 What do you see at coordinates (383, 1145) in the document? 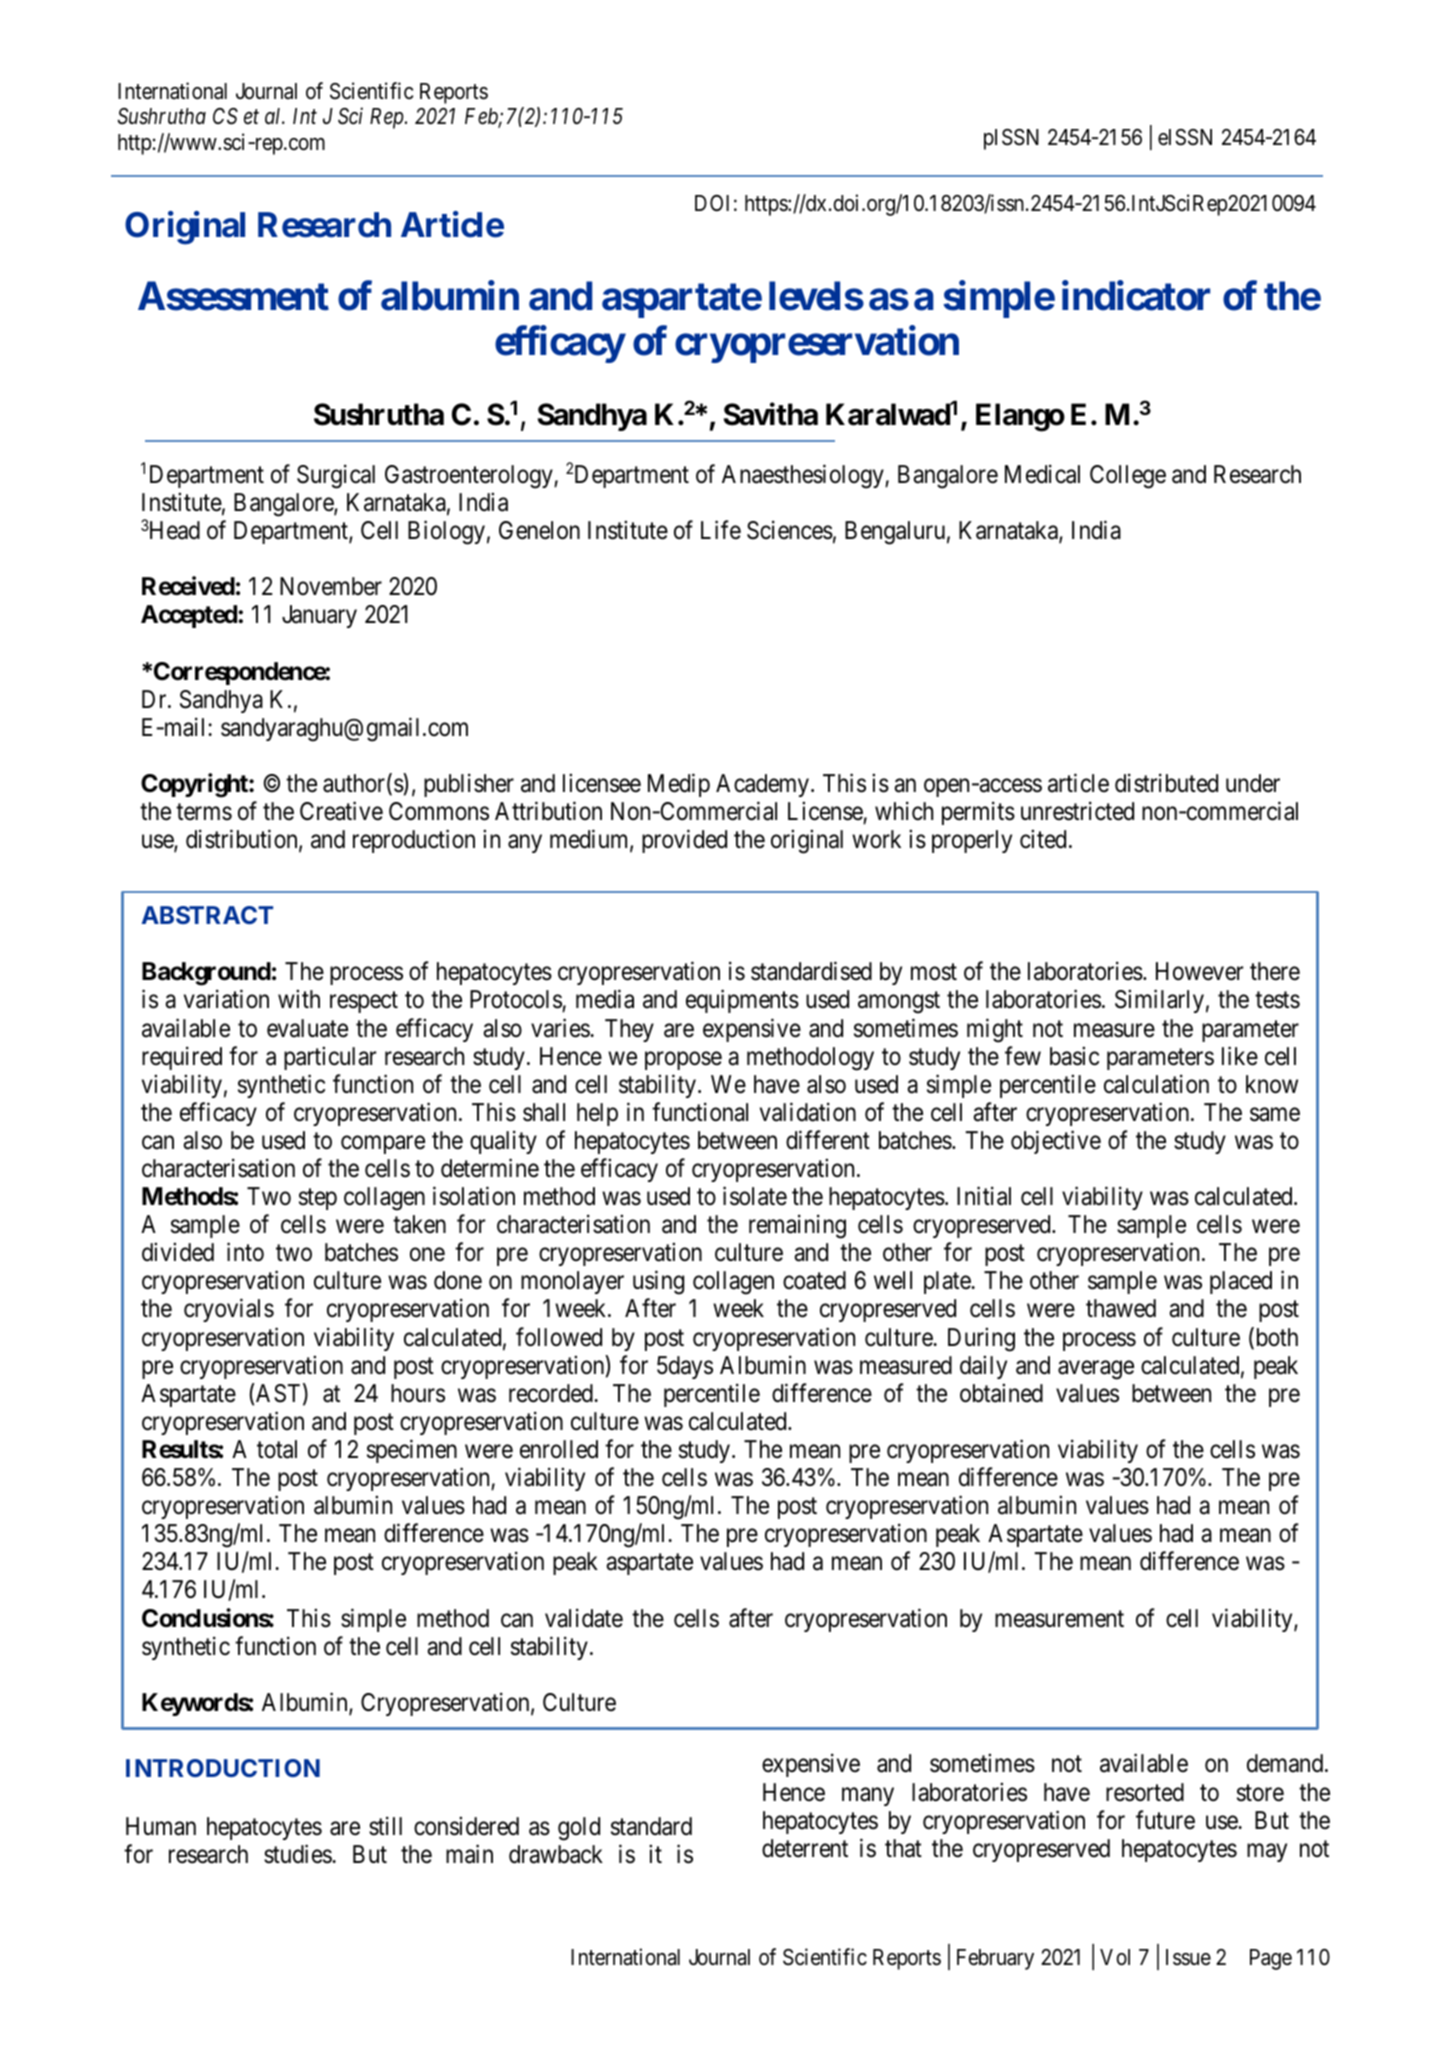
I see `compare` at bounding box center [383, 1145].
